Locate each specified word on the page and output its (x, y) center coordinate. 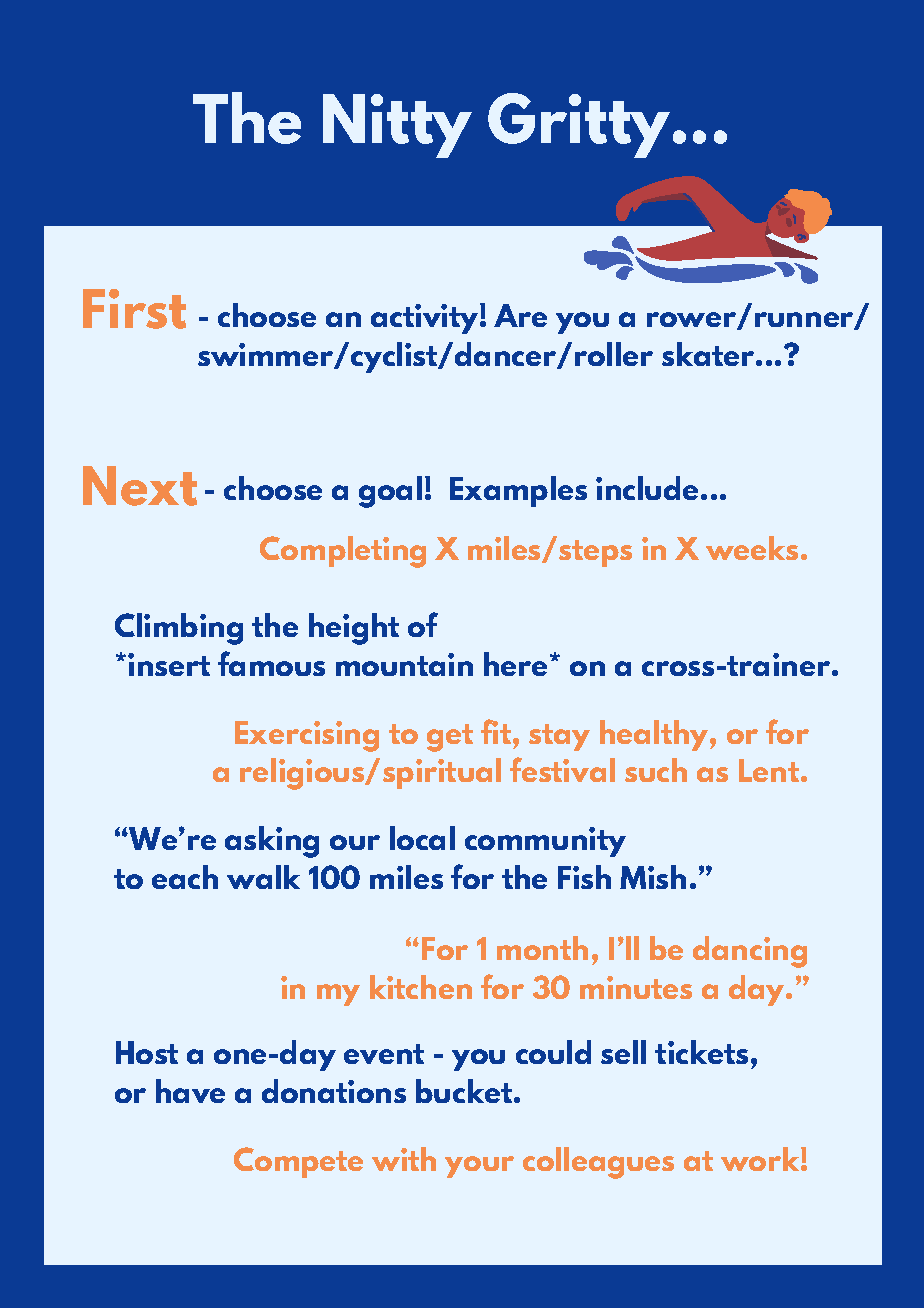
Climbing (179, 629)
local (422, 838)
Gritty (579, 125)
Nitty (397, 126)
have (190, 1091)
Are (520, 315)
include (647, 488)
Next (140, 486)
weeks (752, 548)
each (185, 877)
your (479, 1167)
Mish (653, 877)
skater (709, 354)
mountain (404, 664)
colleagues (598, 1163)
